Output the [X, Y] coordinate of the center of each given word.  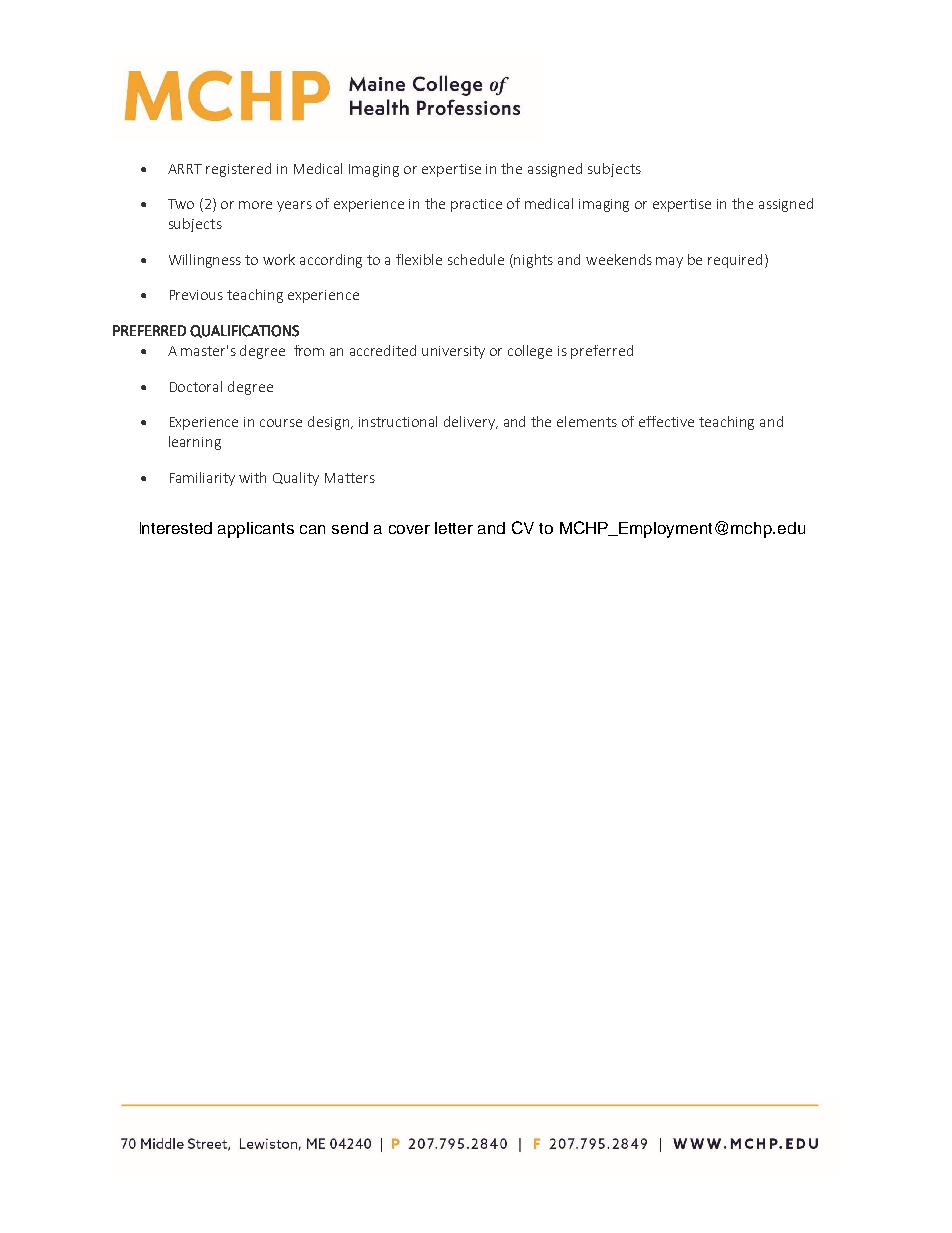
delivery [471, 423]
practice [476, 205]
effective [666, 421]
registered [238, 170]
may [669, 262]
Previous [196, 295]
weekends [619, 259]
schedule [476, 259]
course [281, 423]
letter [454, 528]
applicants [256, 530]
